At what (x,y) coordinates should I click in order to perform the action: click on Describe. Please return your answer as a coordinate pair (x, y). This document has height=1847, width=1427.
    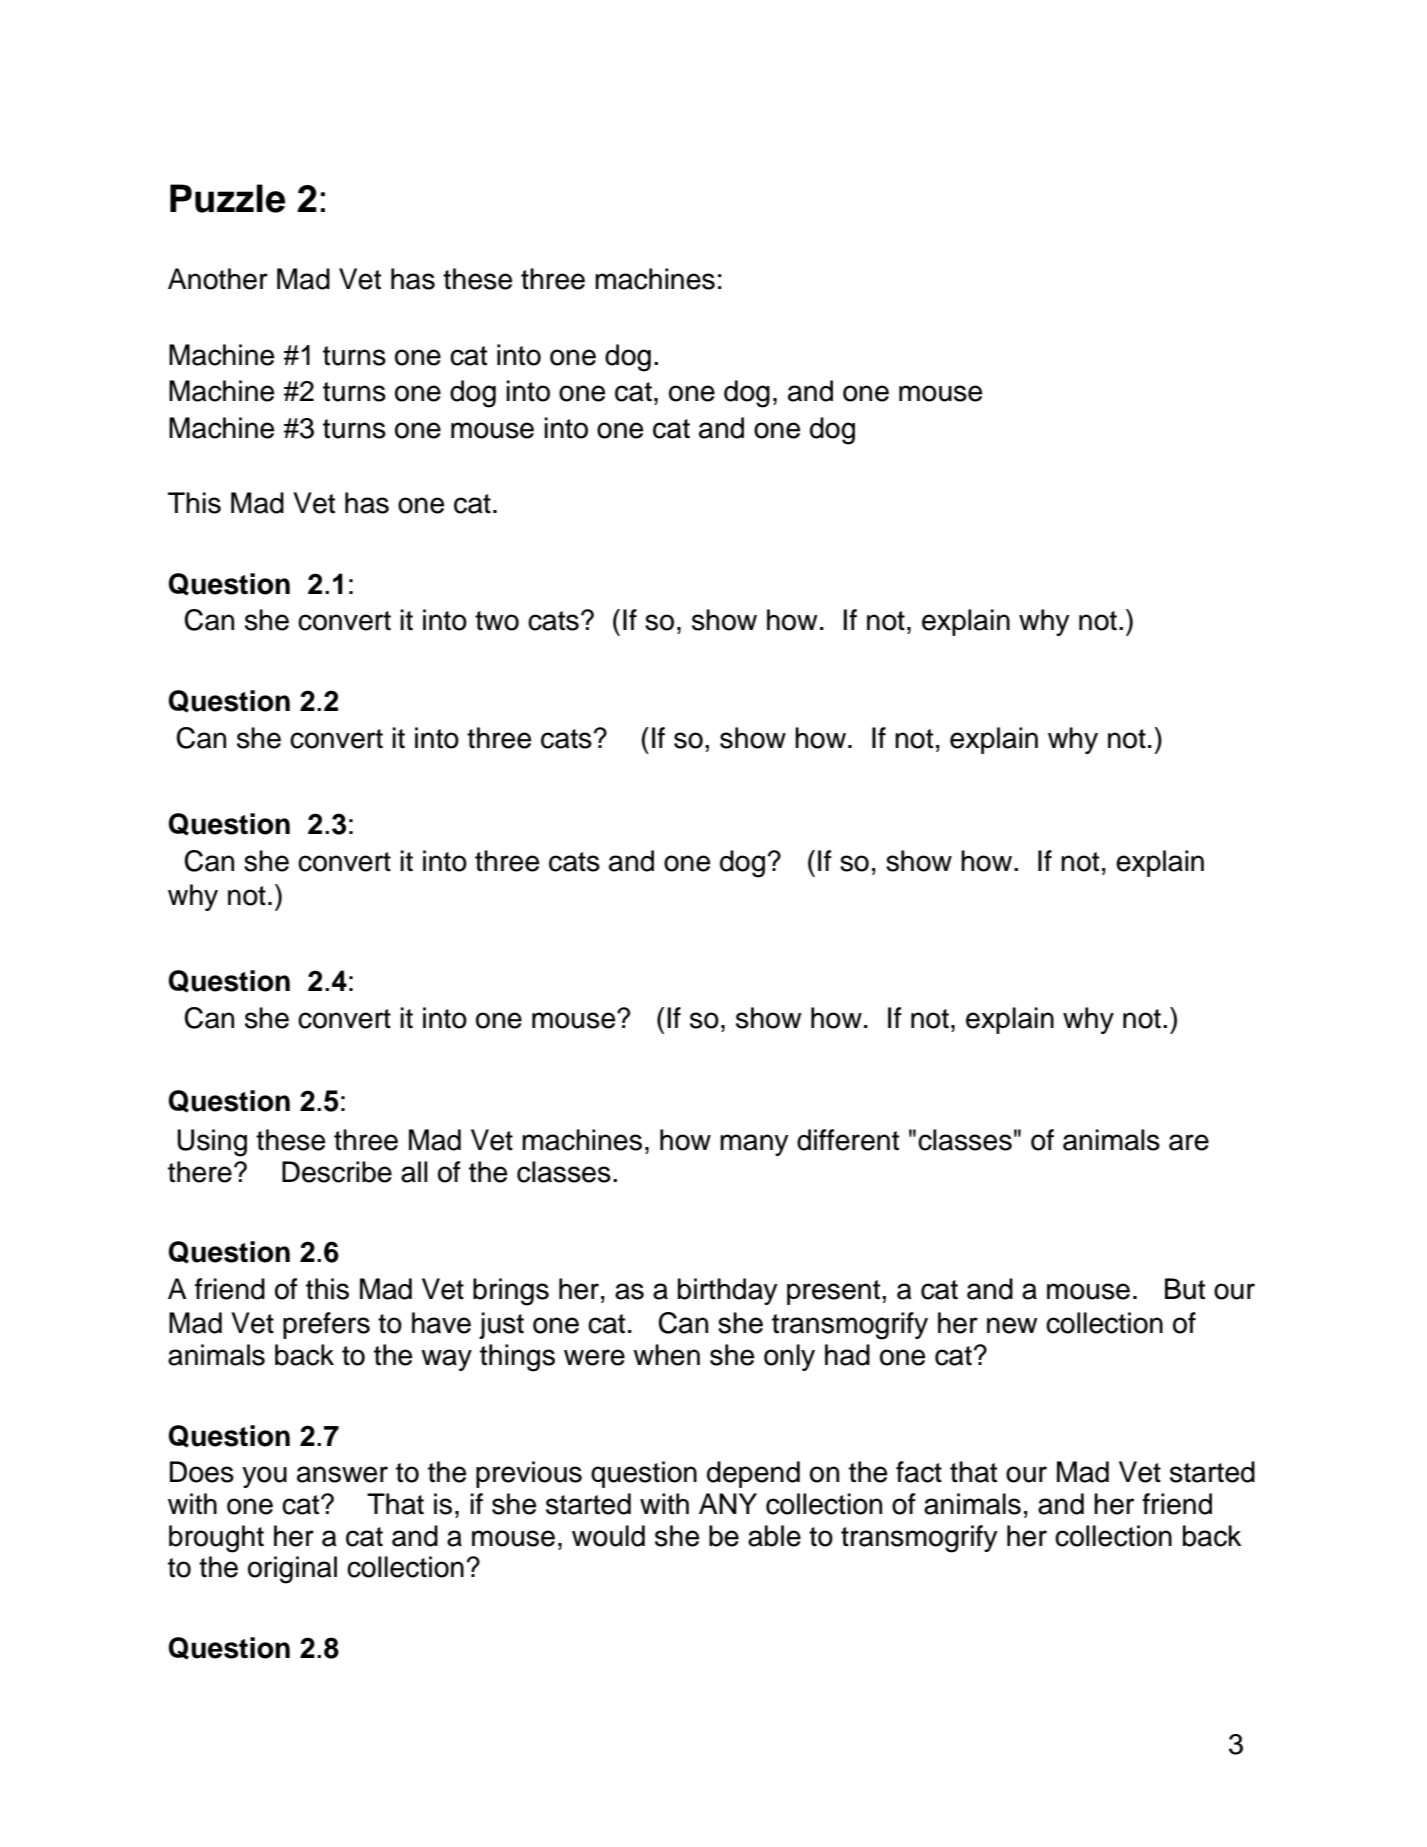
    Looking at the image, I should click on (337, 1172).
